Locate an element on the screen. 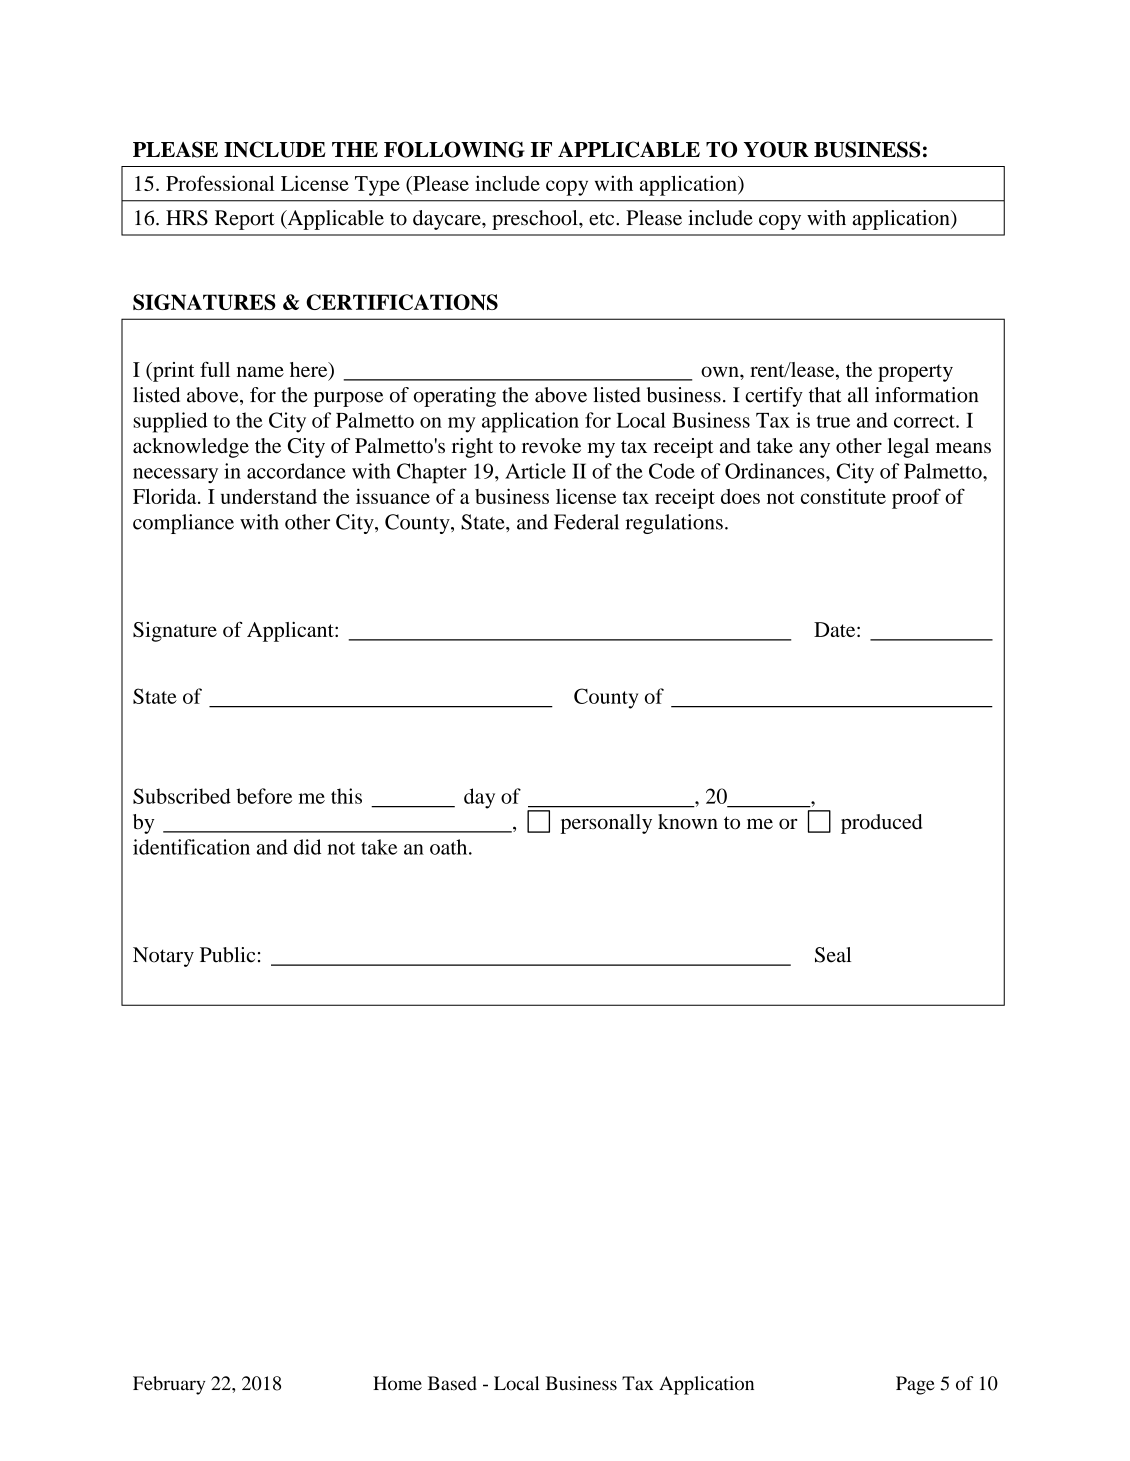 Image resolution: width=1130 pixels, height=1461 pixels. Public is located at coordinates (227, 955).
